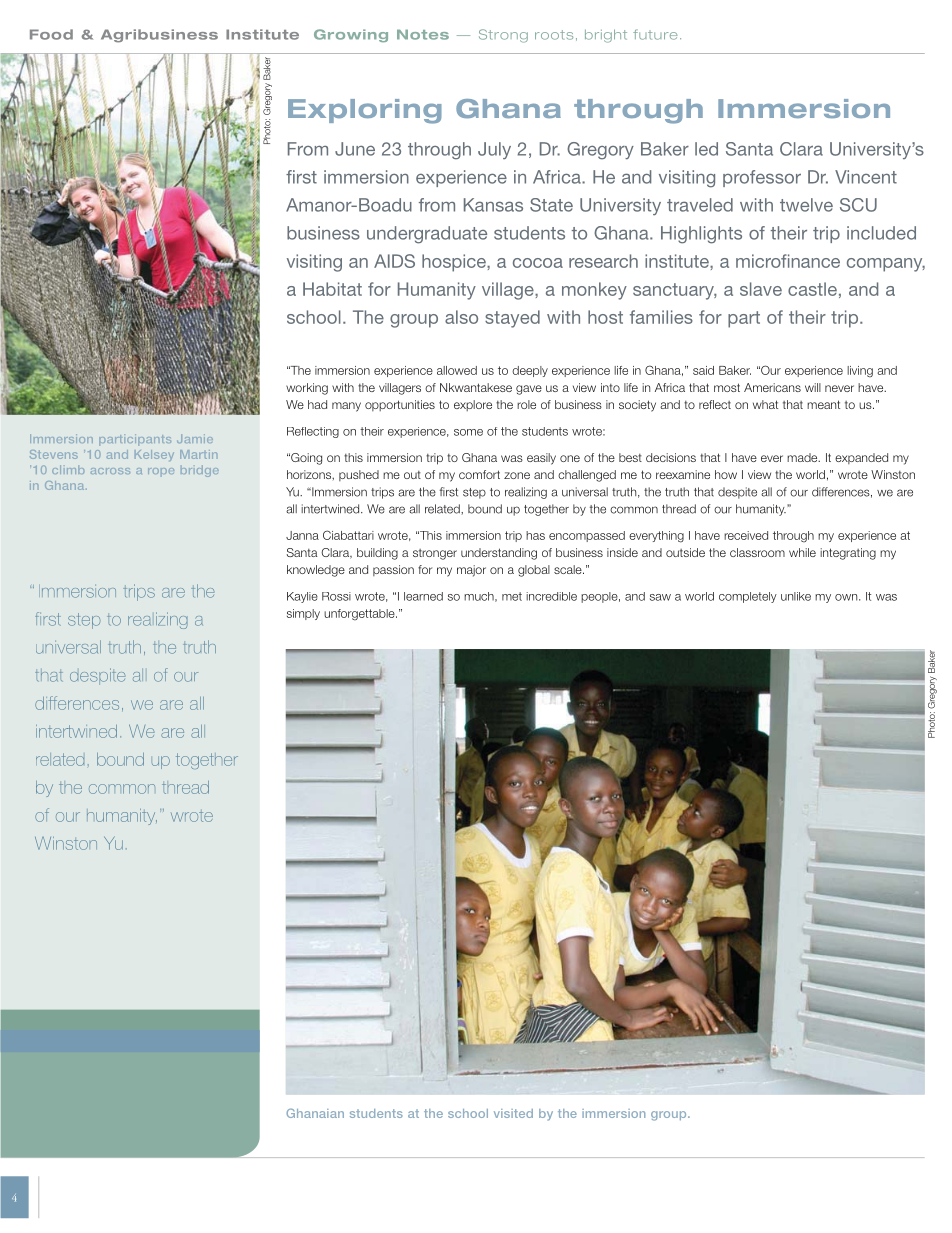 The width and height of the document is (952, 1233). What do you see at coordinates (51, 34) in the document?
I see `Food` at bounding box center [51, 34].
